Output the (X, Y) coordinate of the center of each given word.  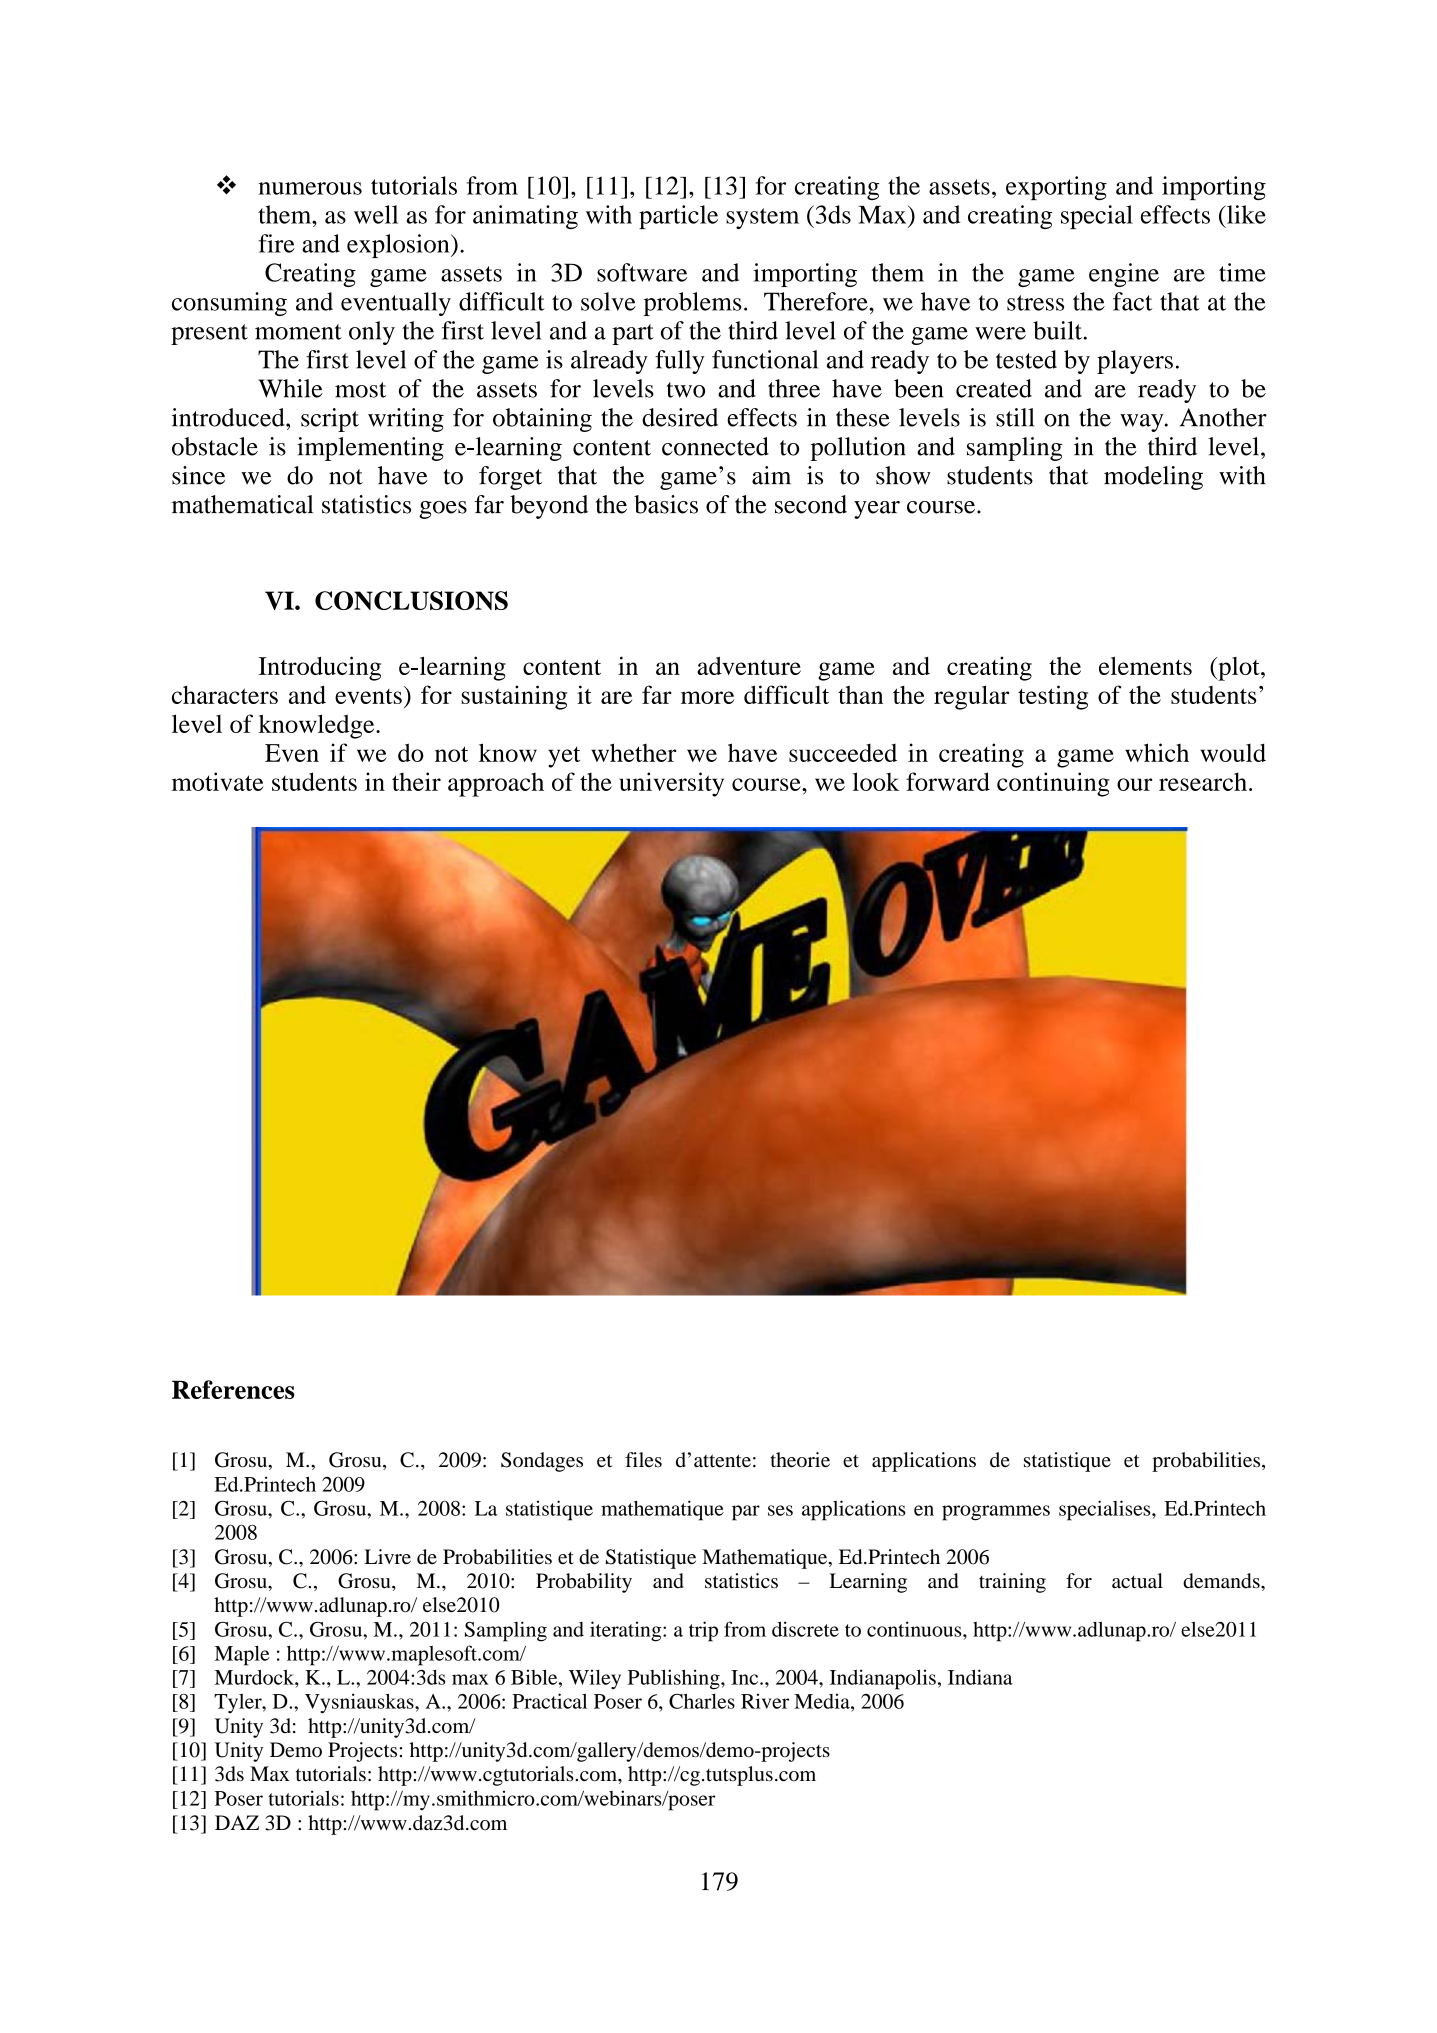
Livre (388, 1557)
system (762, 218)
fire (276, 243)
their (416, 781)
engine (1124, 275)
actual (1137, 1581)
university (671, 784)
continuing (1053, 784)
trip (703, 1631)
